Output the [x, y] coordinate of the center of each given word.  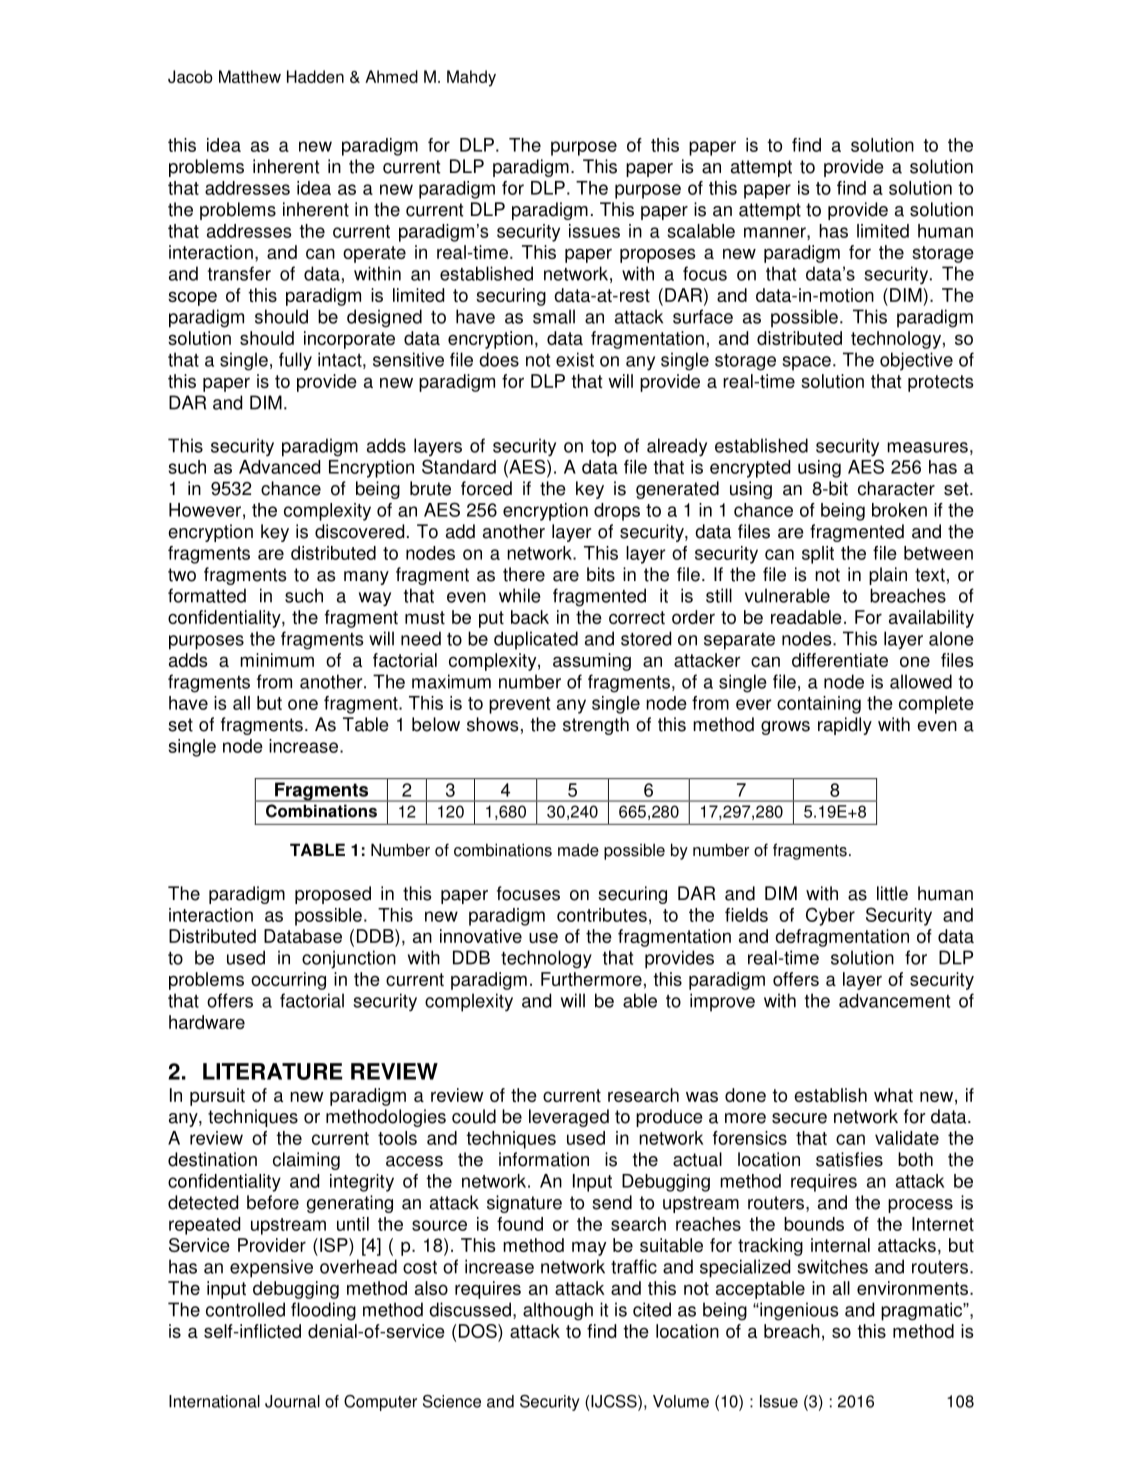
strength [596, 726]
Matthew [250, 76]
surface [703, 316]
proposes [657, 255]
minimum [277, 660]
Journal [292, 1401]
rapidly [845, 726]
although [558, 1311]
